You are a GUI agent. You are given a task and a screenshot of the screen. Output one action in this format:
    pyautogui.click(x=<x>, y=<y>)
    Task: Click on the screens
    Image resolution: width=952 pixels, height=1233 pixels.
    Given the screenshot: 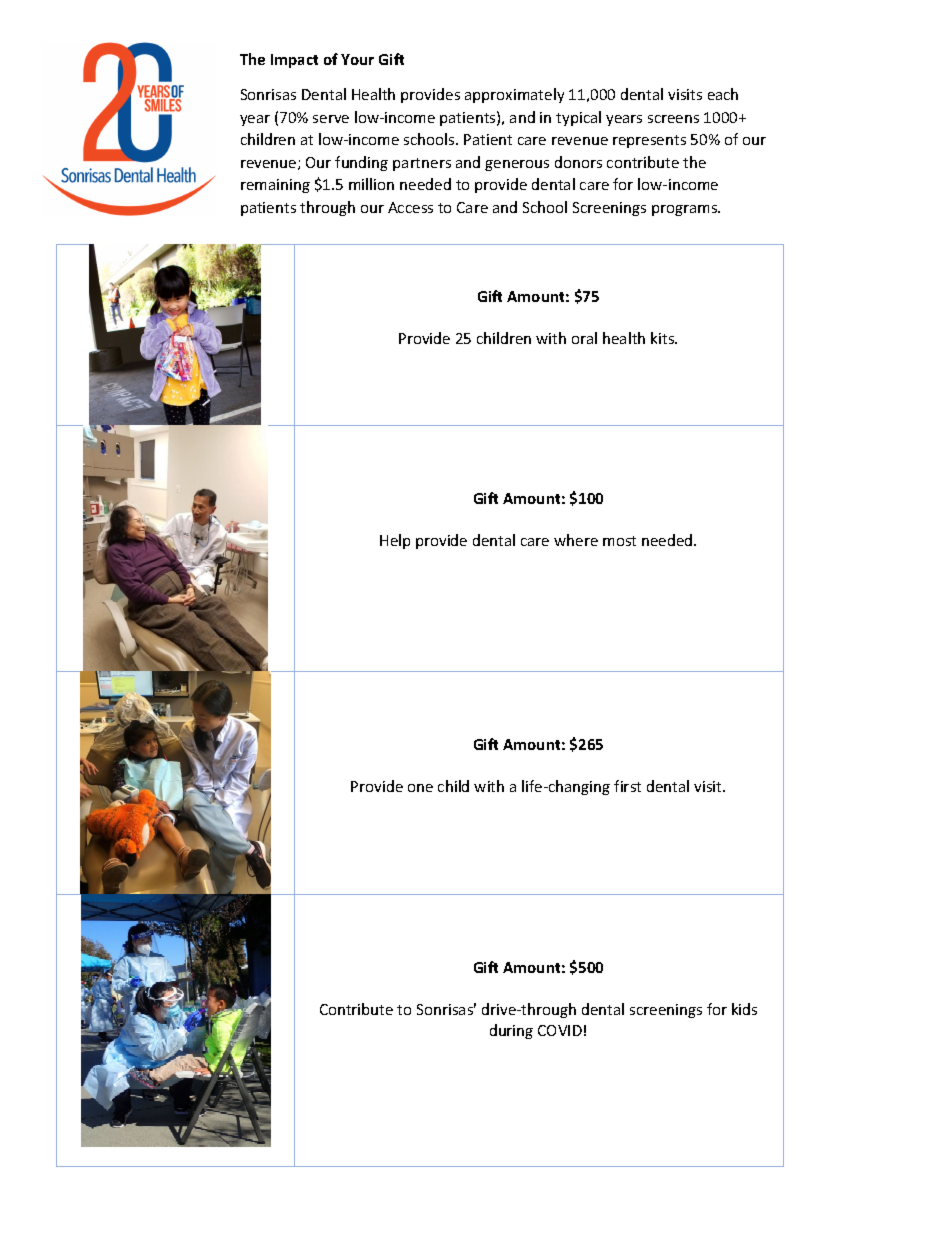 What is the action you would take?
    pyautogui.click(x=673, y=119)
